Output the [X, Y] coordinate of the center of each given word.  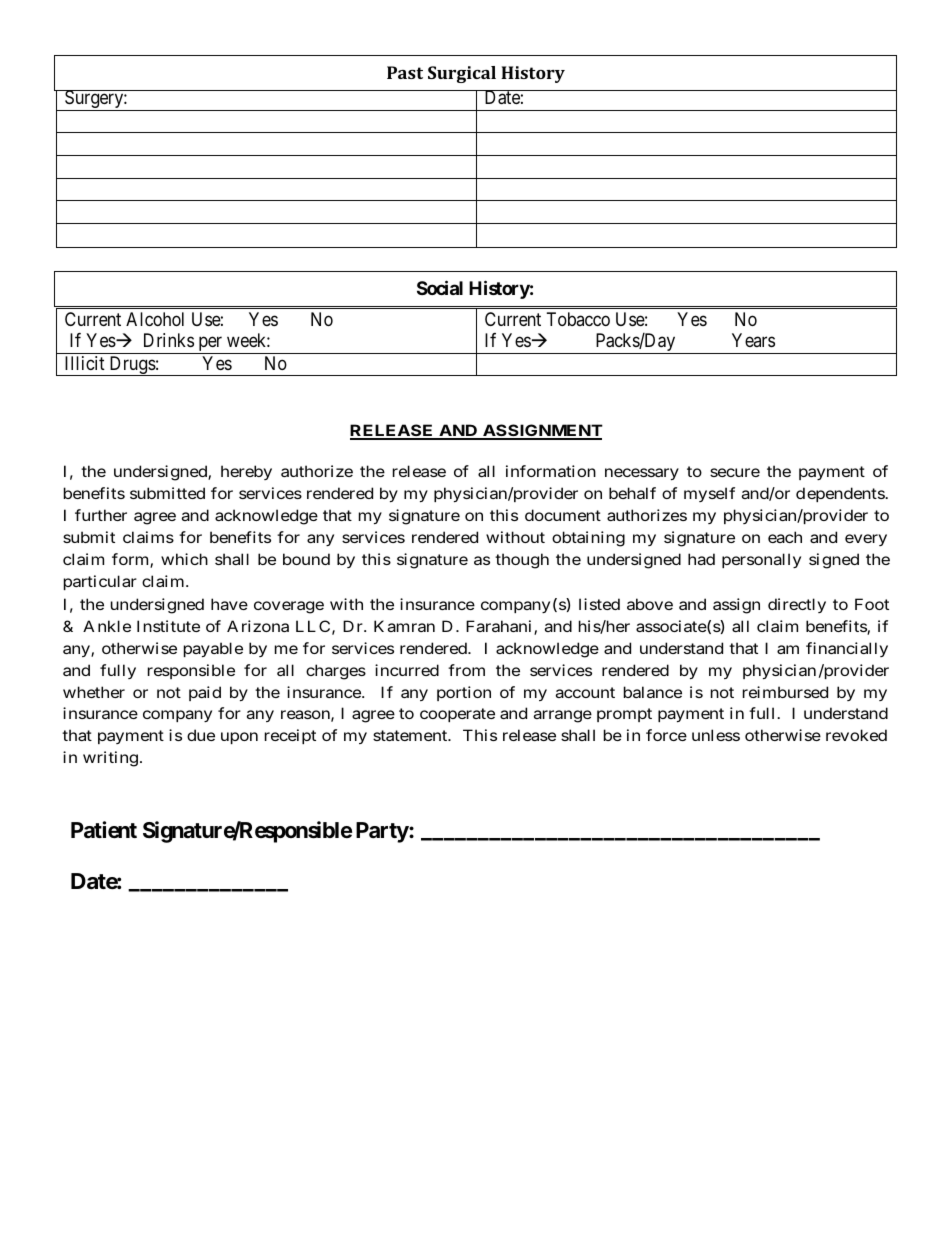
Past [405, 72]
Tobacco [578, 319]
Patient [104, 830]
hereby [246, 472]
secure [735, 472]
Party [382, 832]
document [563, 515]
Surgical [462, 74]
